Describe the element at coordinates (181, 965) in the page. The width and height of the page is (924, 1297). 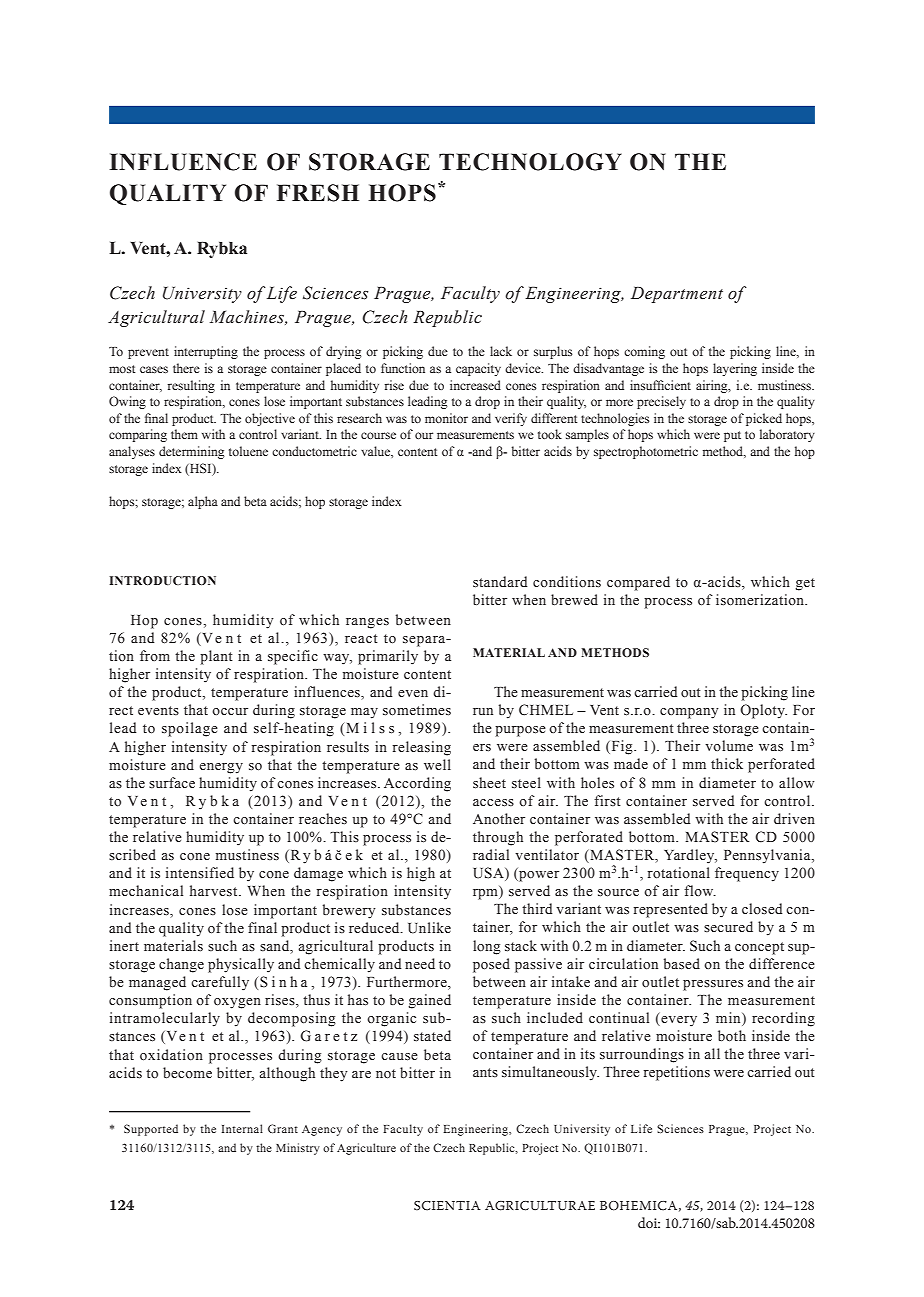
I see `change` at that location.
